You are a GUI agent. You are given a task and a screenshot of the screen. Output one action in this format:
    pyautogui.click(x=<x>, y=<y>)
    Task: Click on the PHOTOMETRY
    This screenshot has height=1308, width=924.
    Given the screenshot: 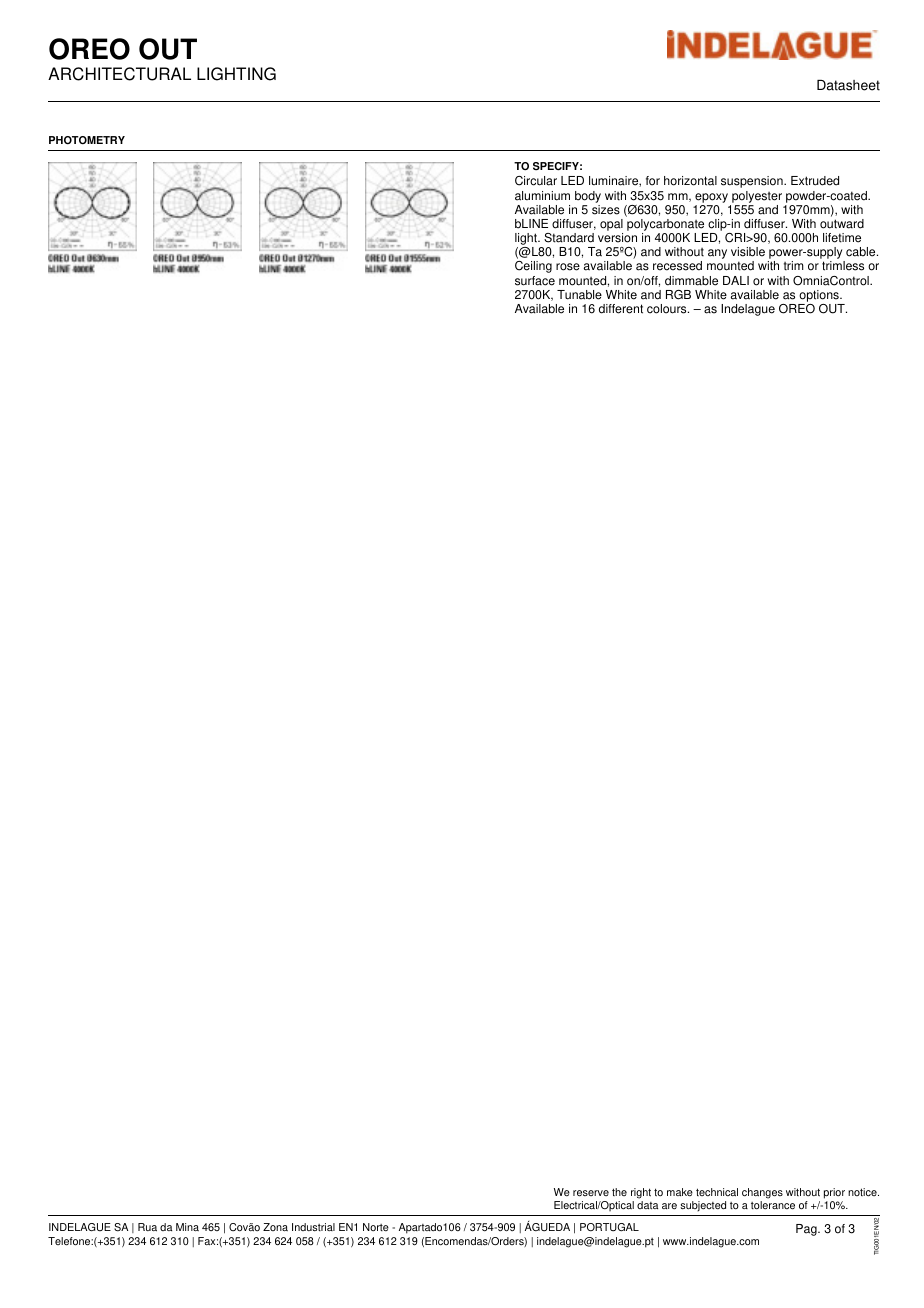 What is the action you would take?
    pyautogui.click(x=87, y=140)
